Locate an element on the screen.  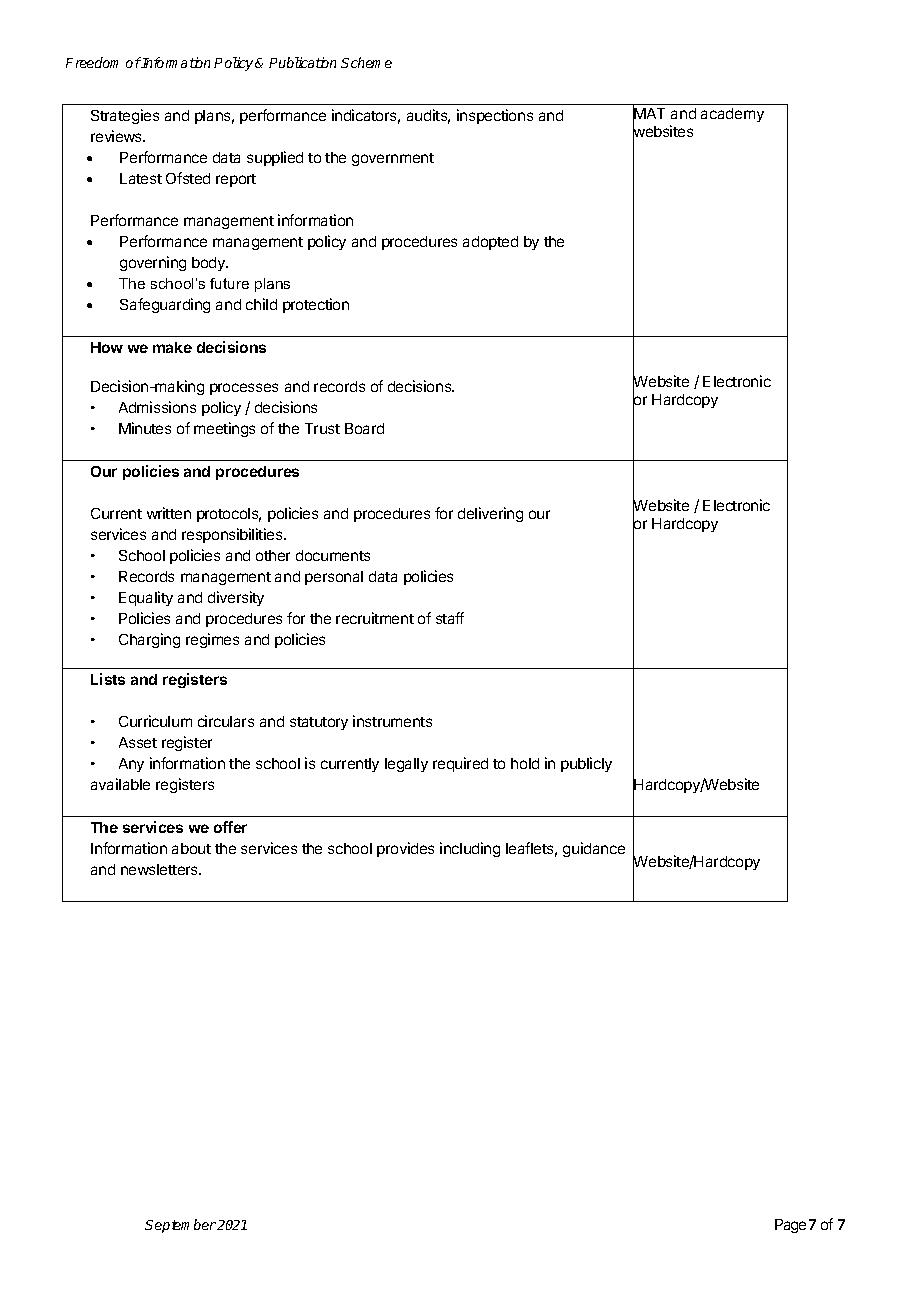
academy is located at coordinates (732, 115).
